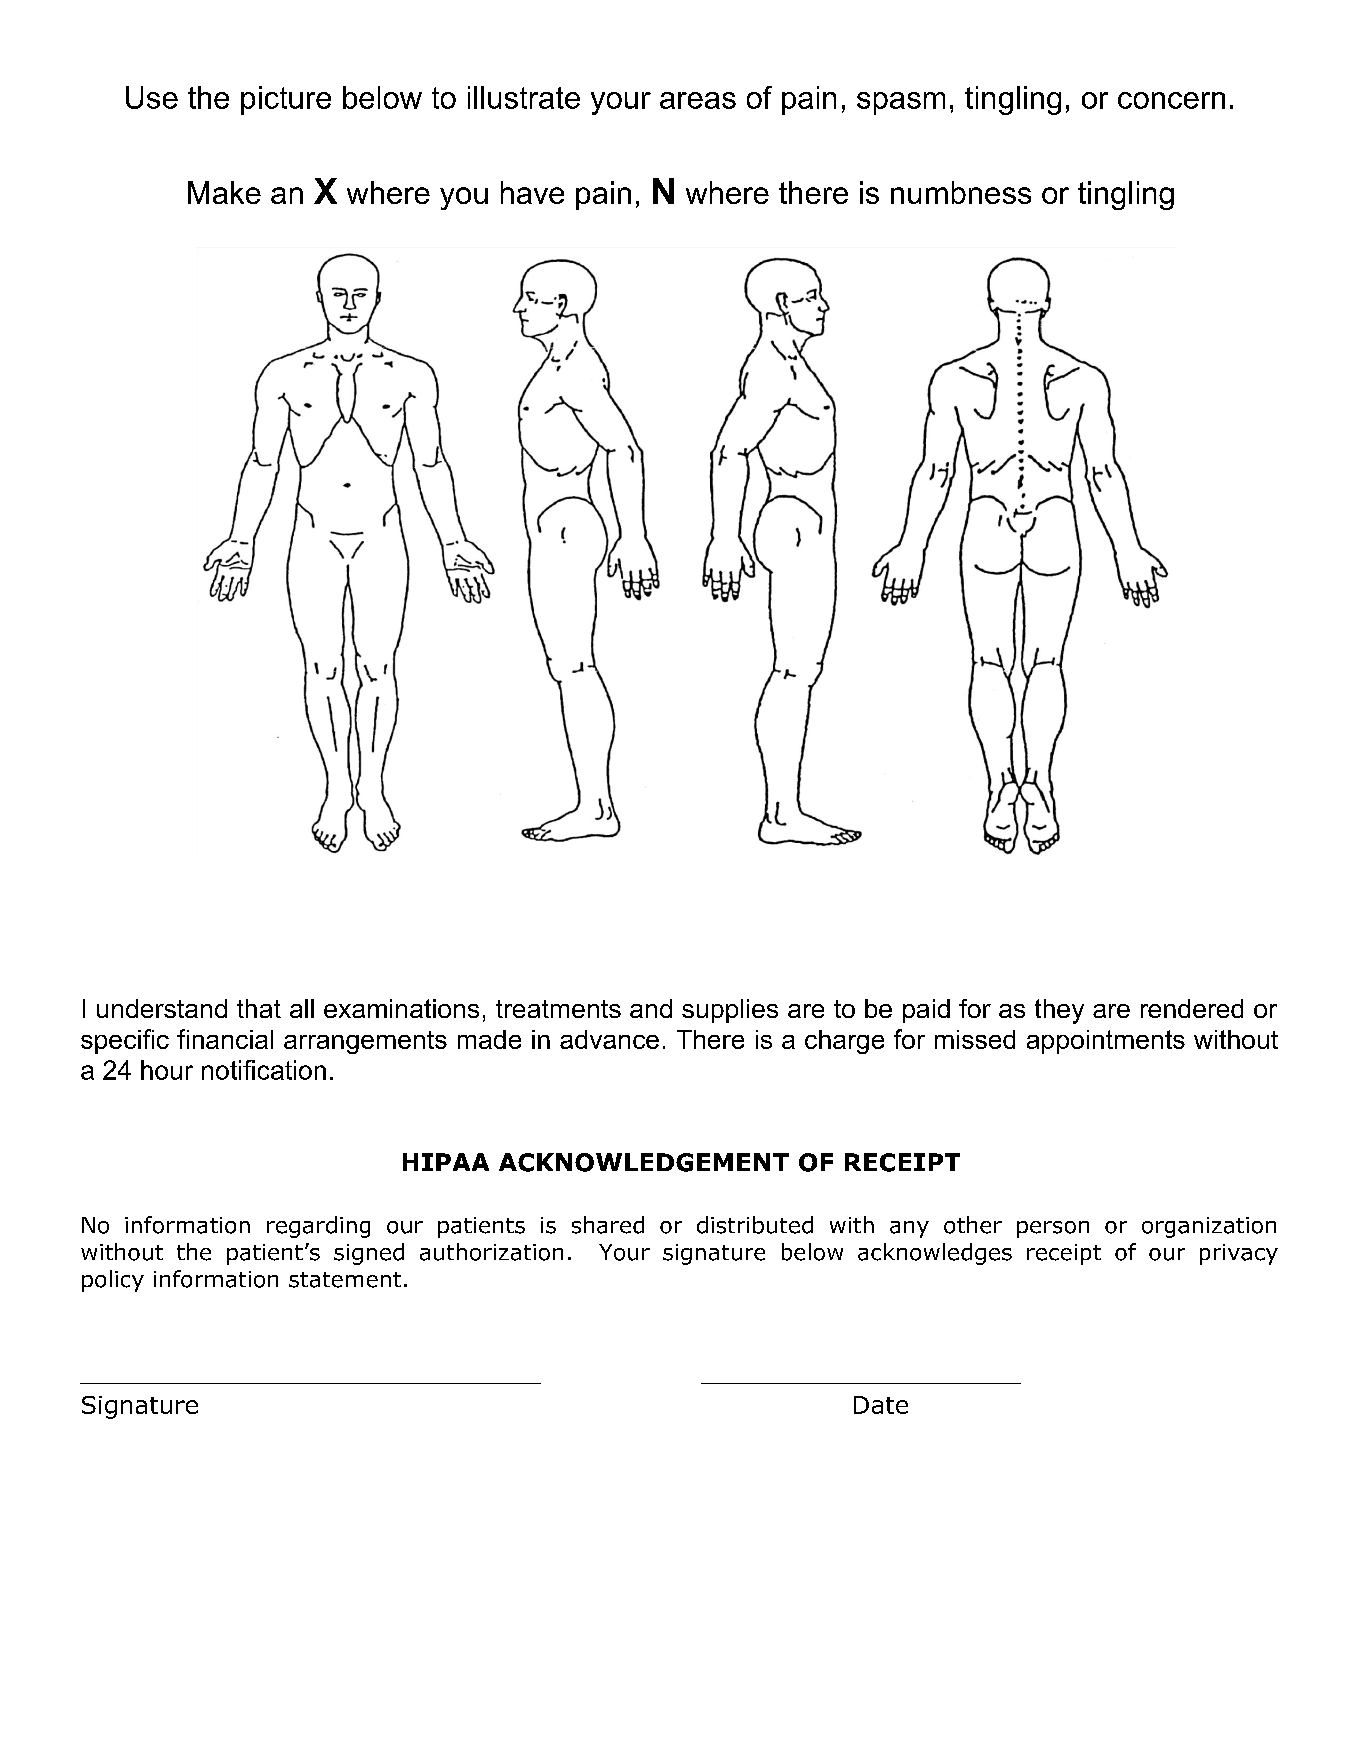  I want to click on numbness, so click(961, 192).
